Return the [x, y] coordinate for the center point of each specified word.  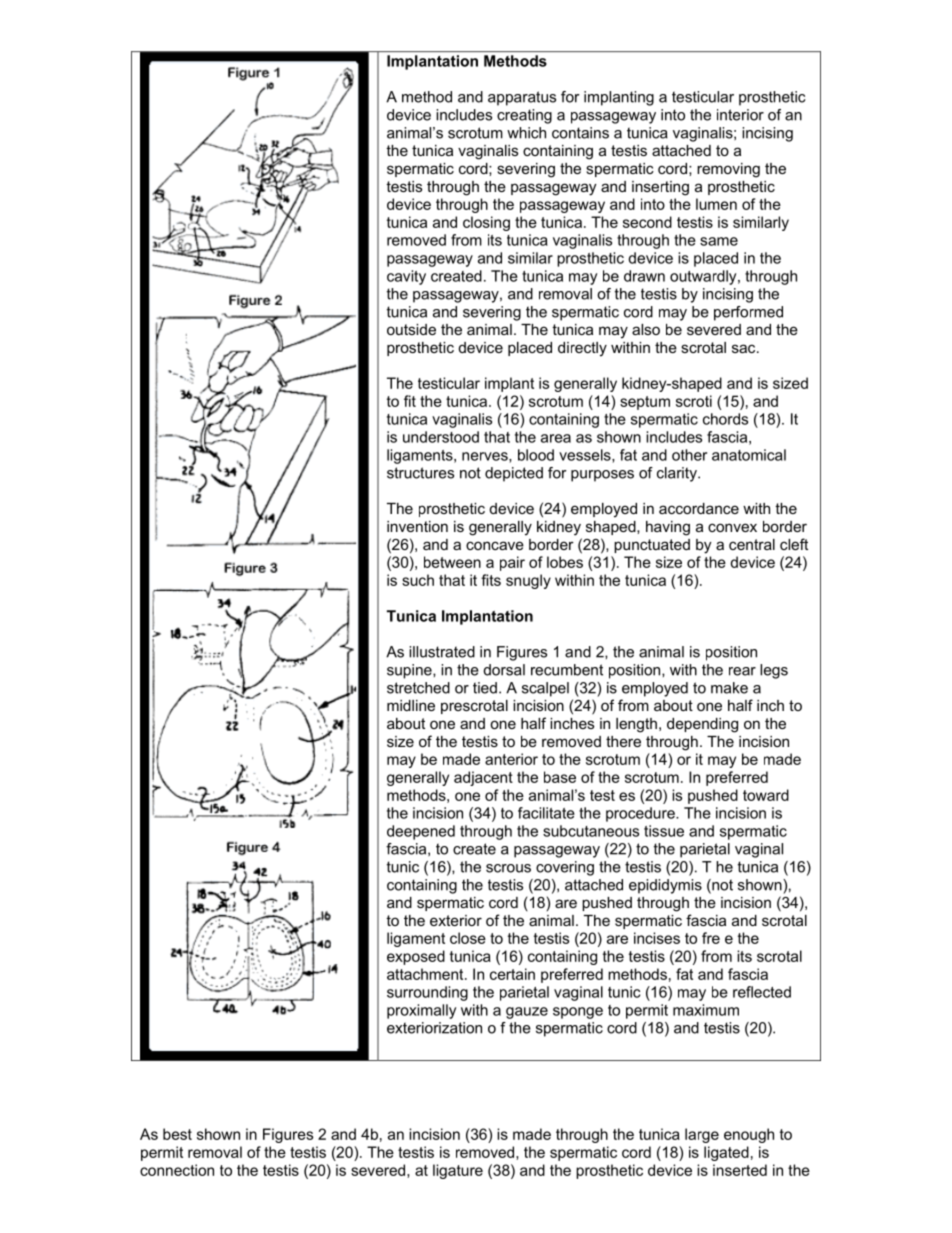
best [177, 1134]
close [468, 938]
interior [740, 115]
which [526, 133]
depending [702, 725]
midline [411, 705]
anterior [511, 759]
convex [732, 527]
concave [495, 545]
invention [417, 526]
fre [711, 938]
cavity [406, 277]
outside [411, 329]
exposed [416, 957]
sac [745, 348]
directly [582, 349]
